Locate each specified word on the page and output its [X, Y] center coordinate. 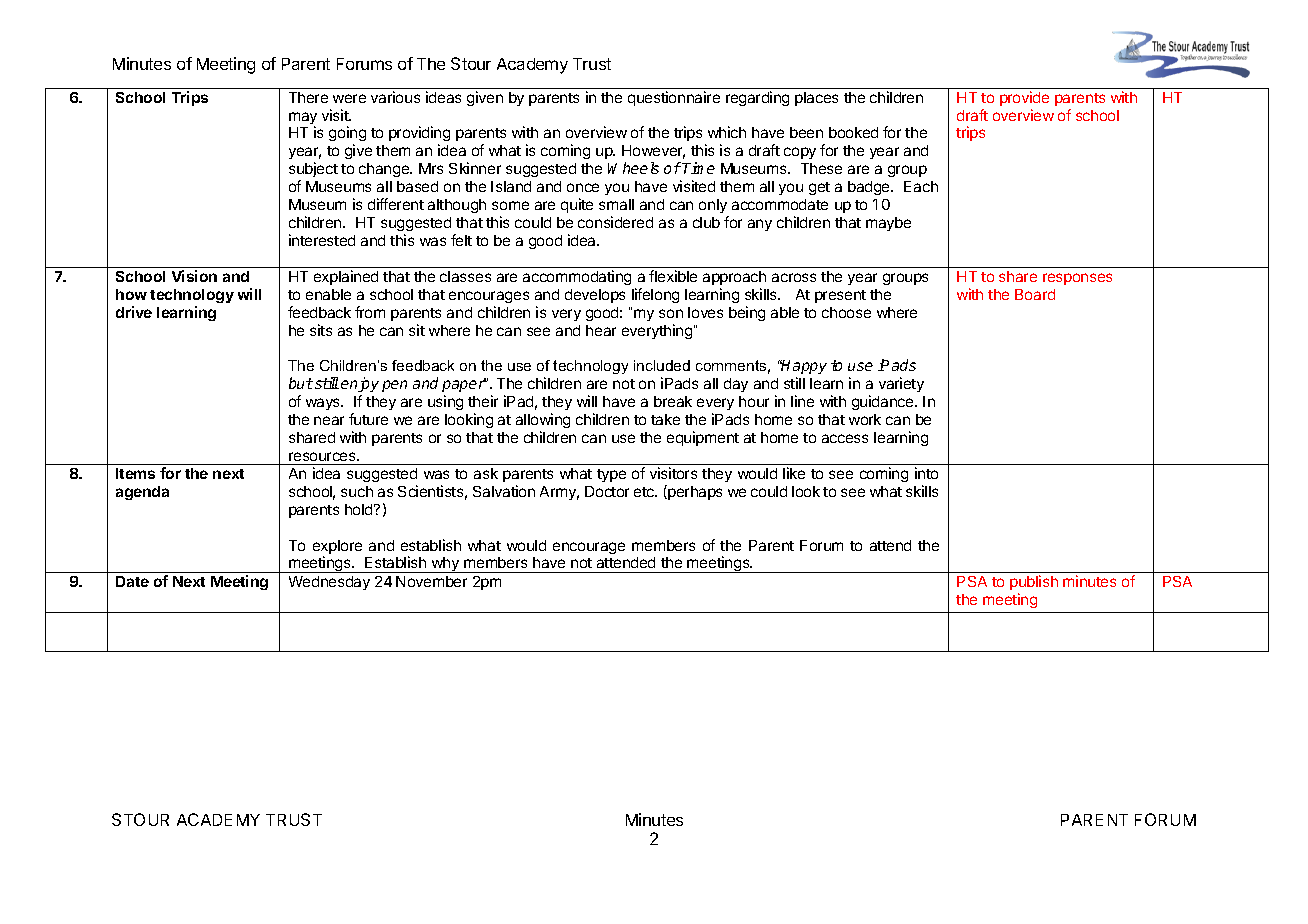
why [445, 565]
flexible [673, 276]
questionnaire [674, 98]
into [926, 473]
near [329, 420]
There [308, 97]
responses [1077, 279]
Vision [194, 276]
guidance [884, 402]
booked [853, 132]
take [665, 419]
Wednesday [329, 583]
